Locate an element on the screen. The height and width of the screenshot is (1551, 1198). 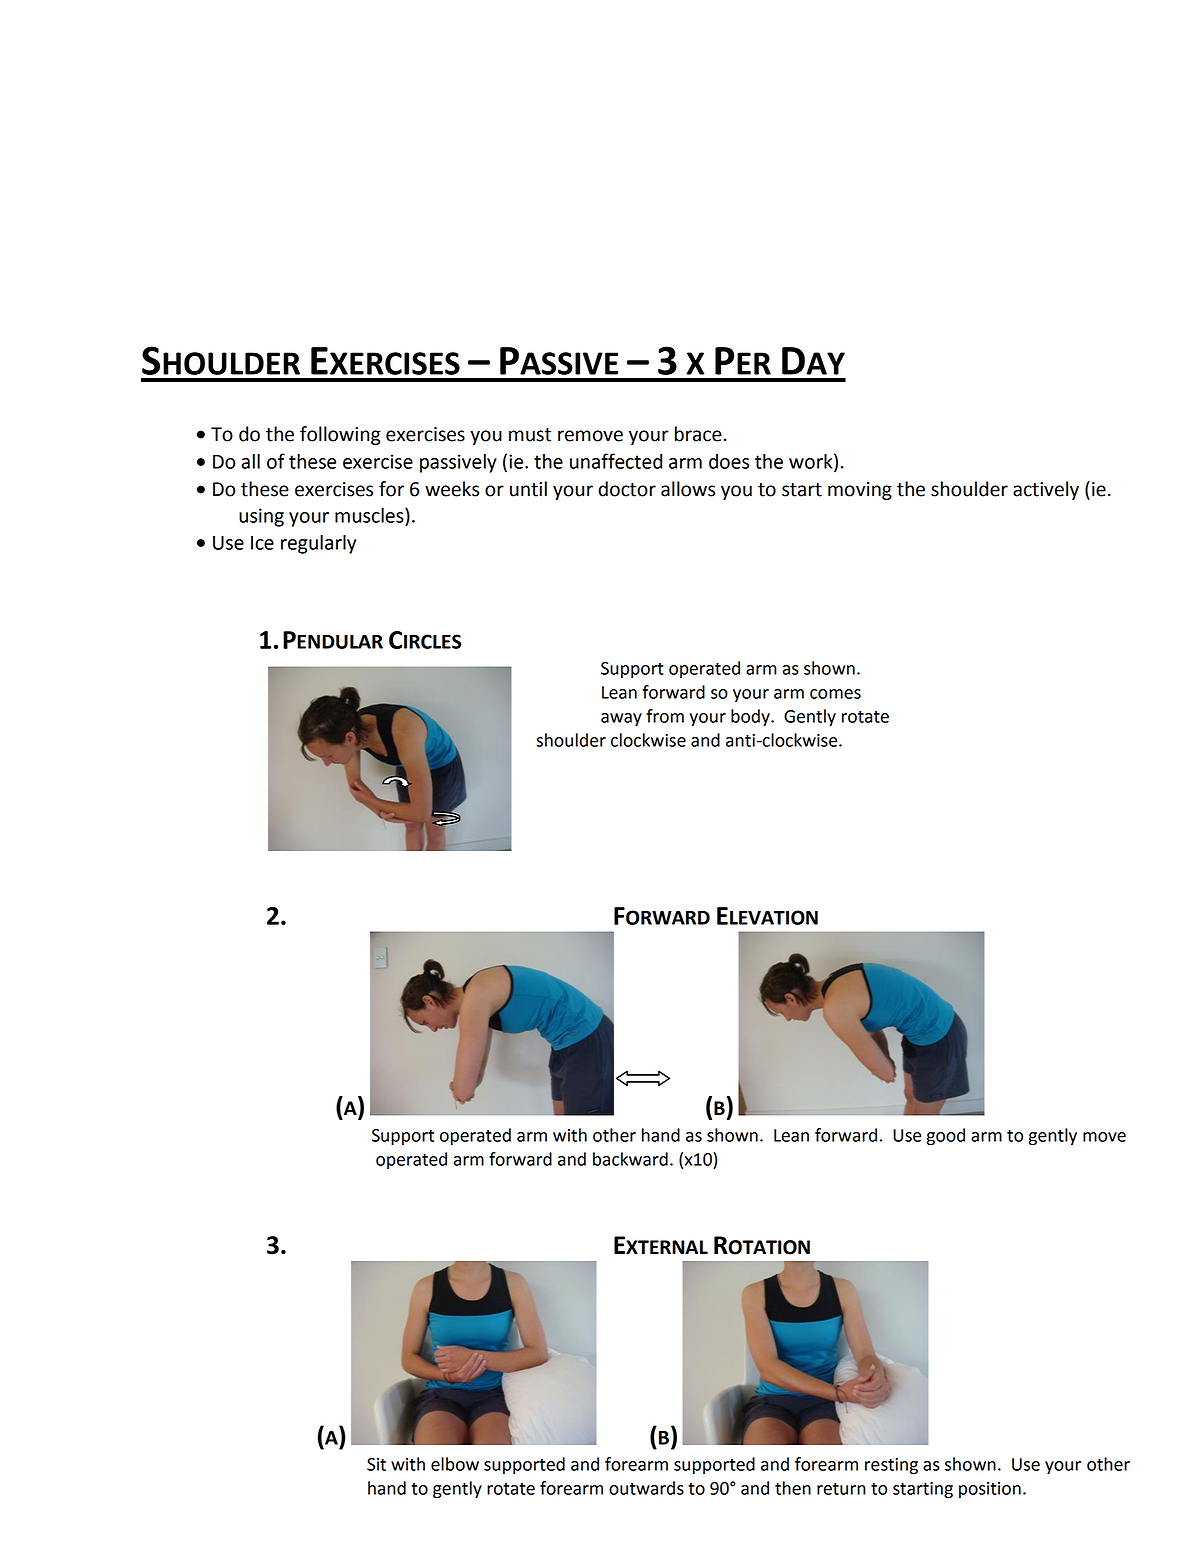
unaffected is located at coordinates (616, 461).
